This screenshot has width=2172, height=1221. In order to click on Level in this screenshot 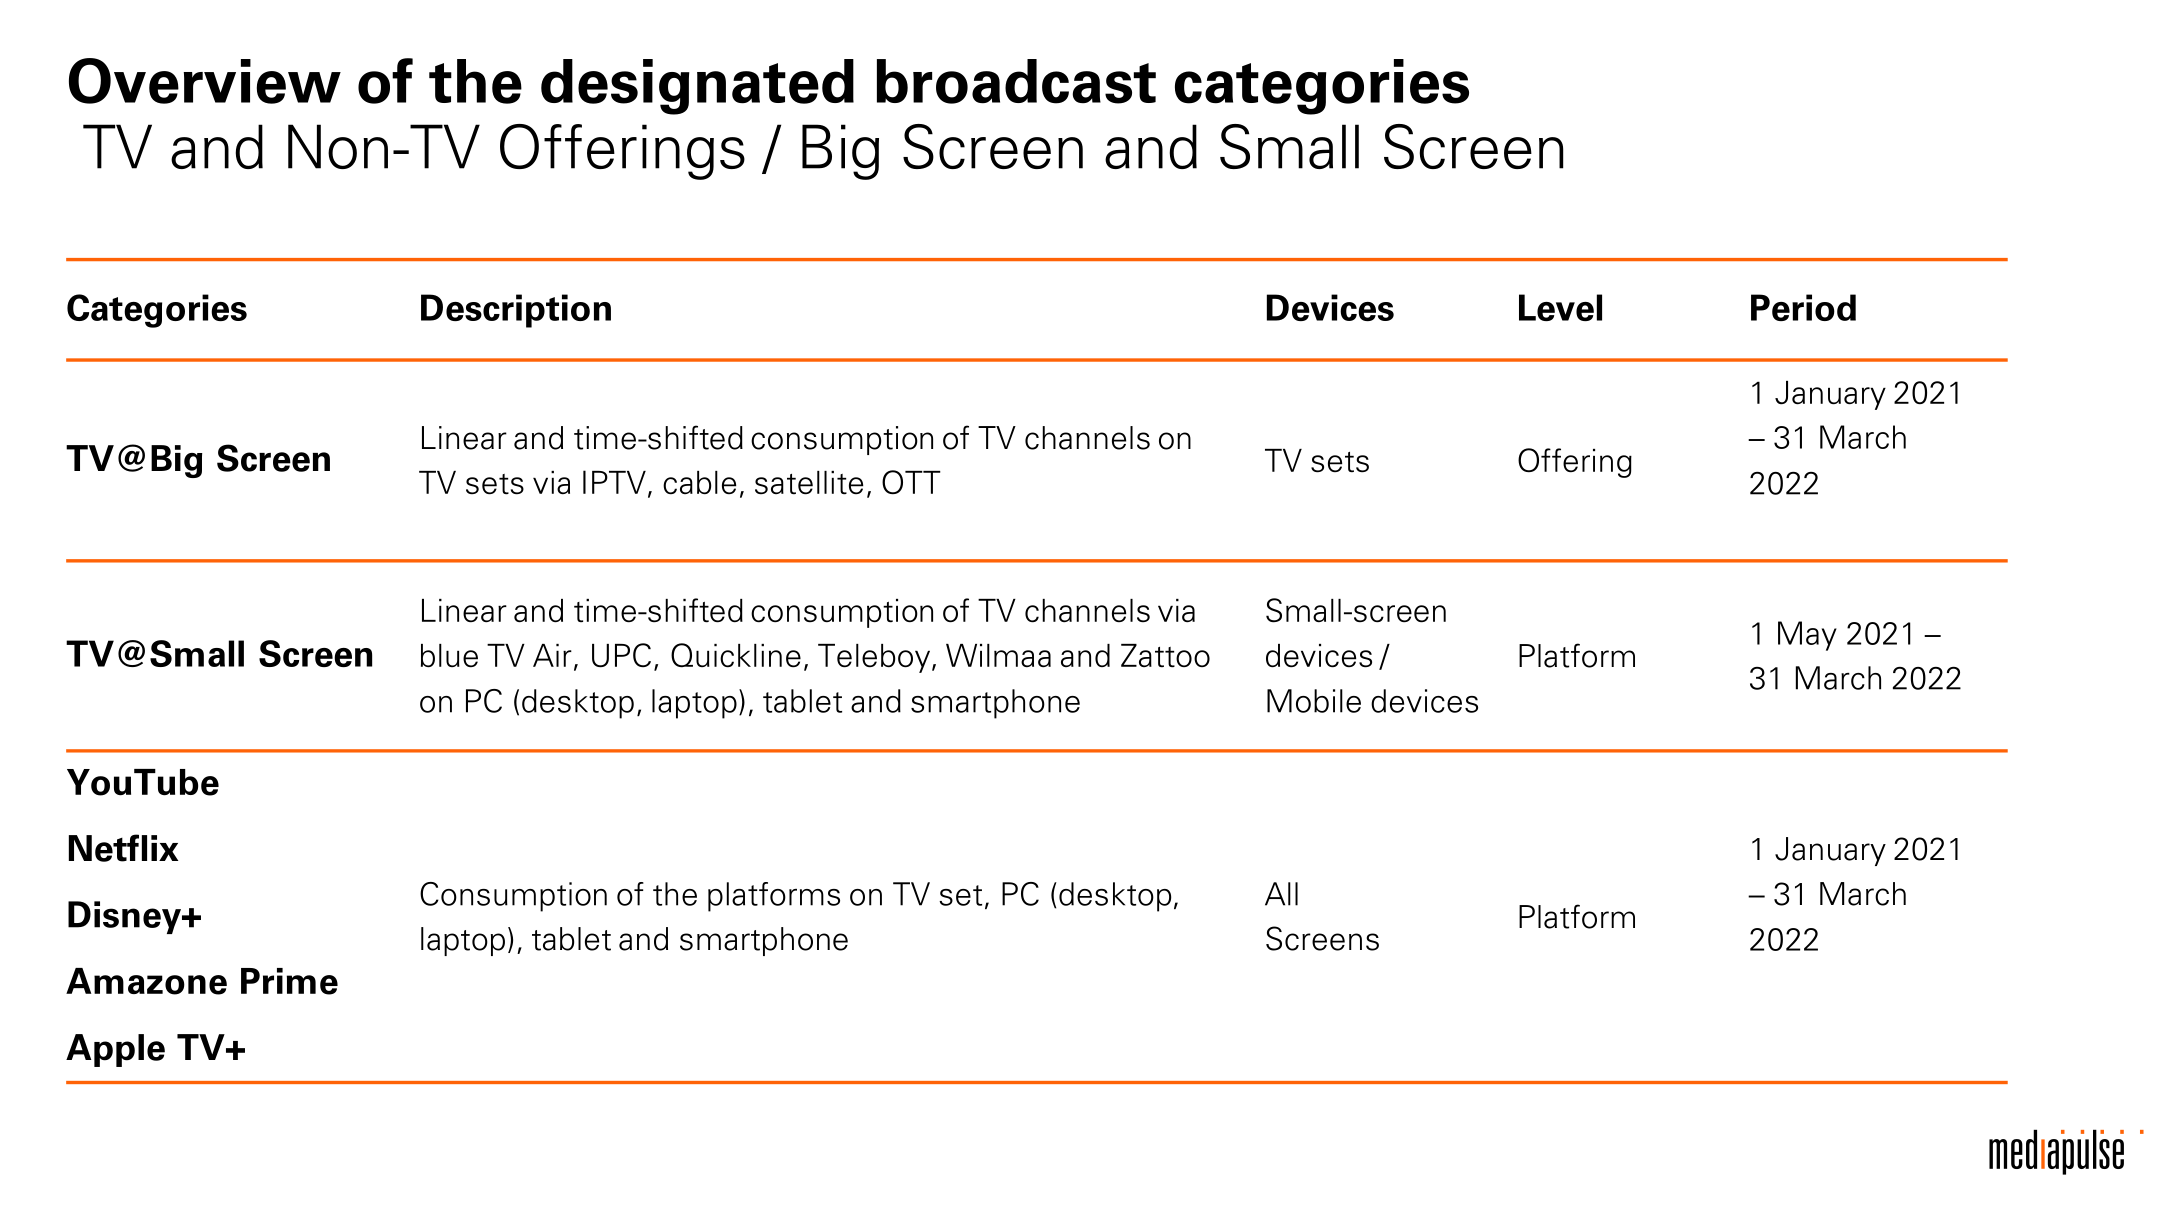, I will do `click(1560, 307)`.
